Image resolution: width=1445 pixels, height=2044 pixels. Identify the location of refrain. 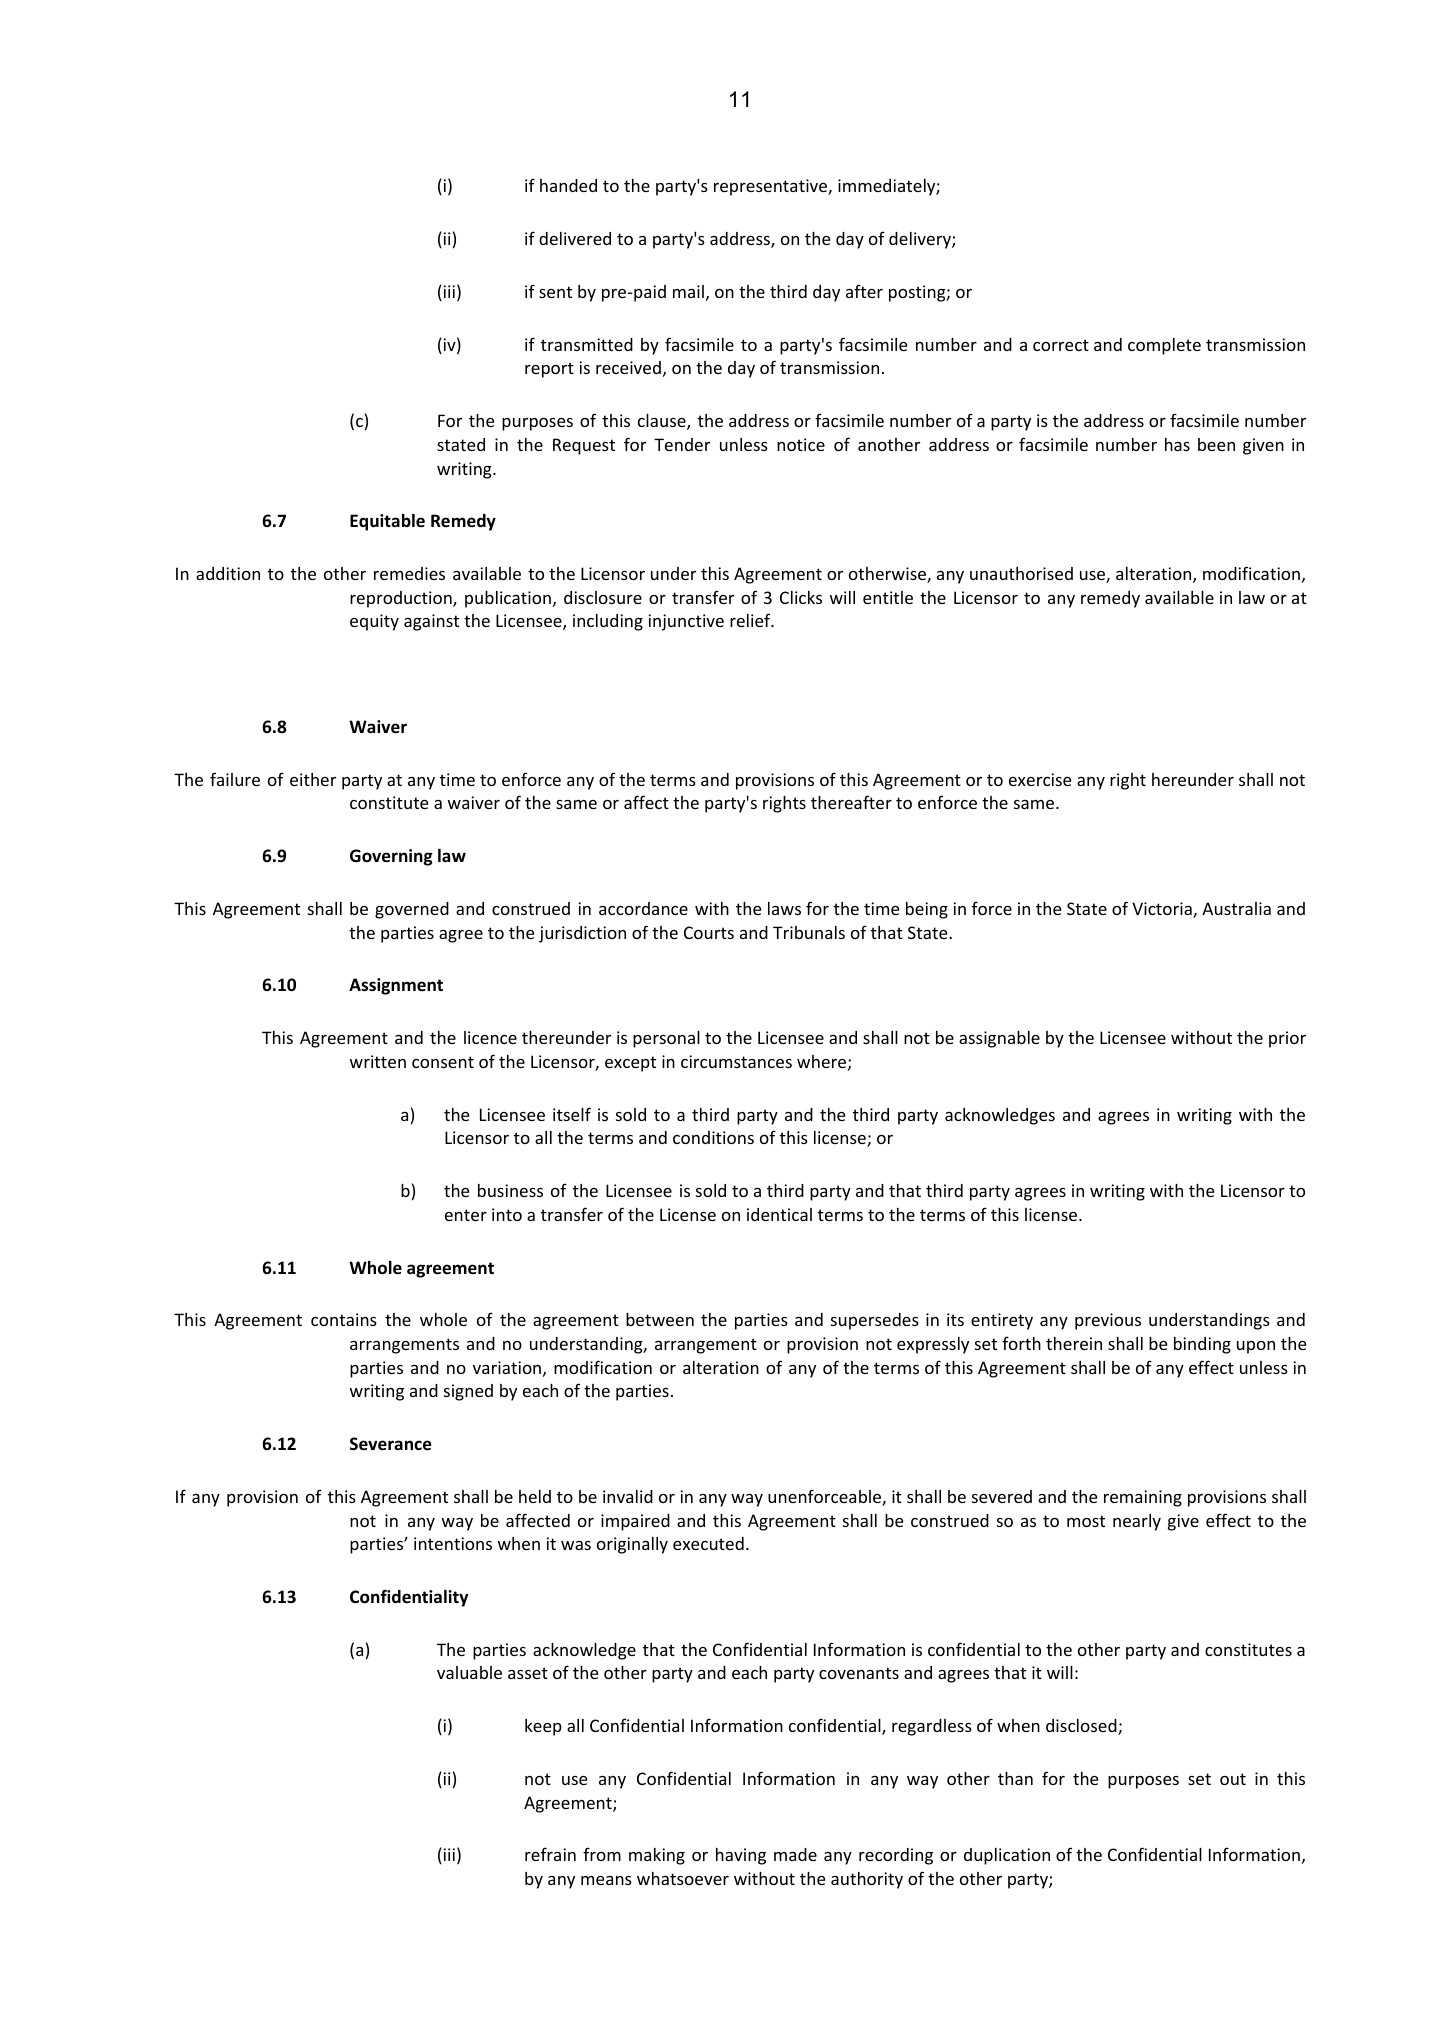
(550, 1854).
